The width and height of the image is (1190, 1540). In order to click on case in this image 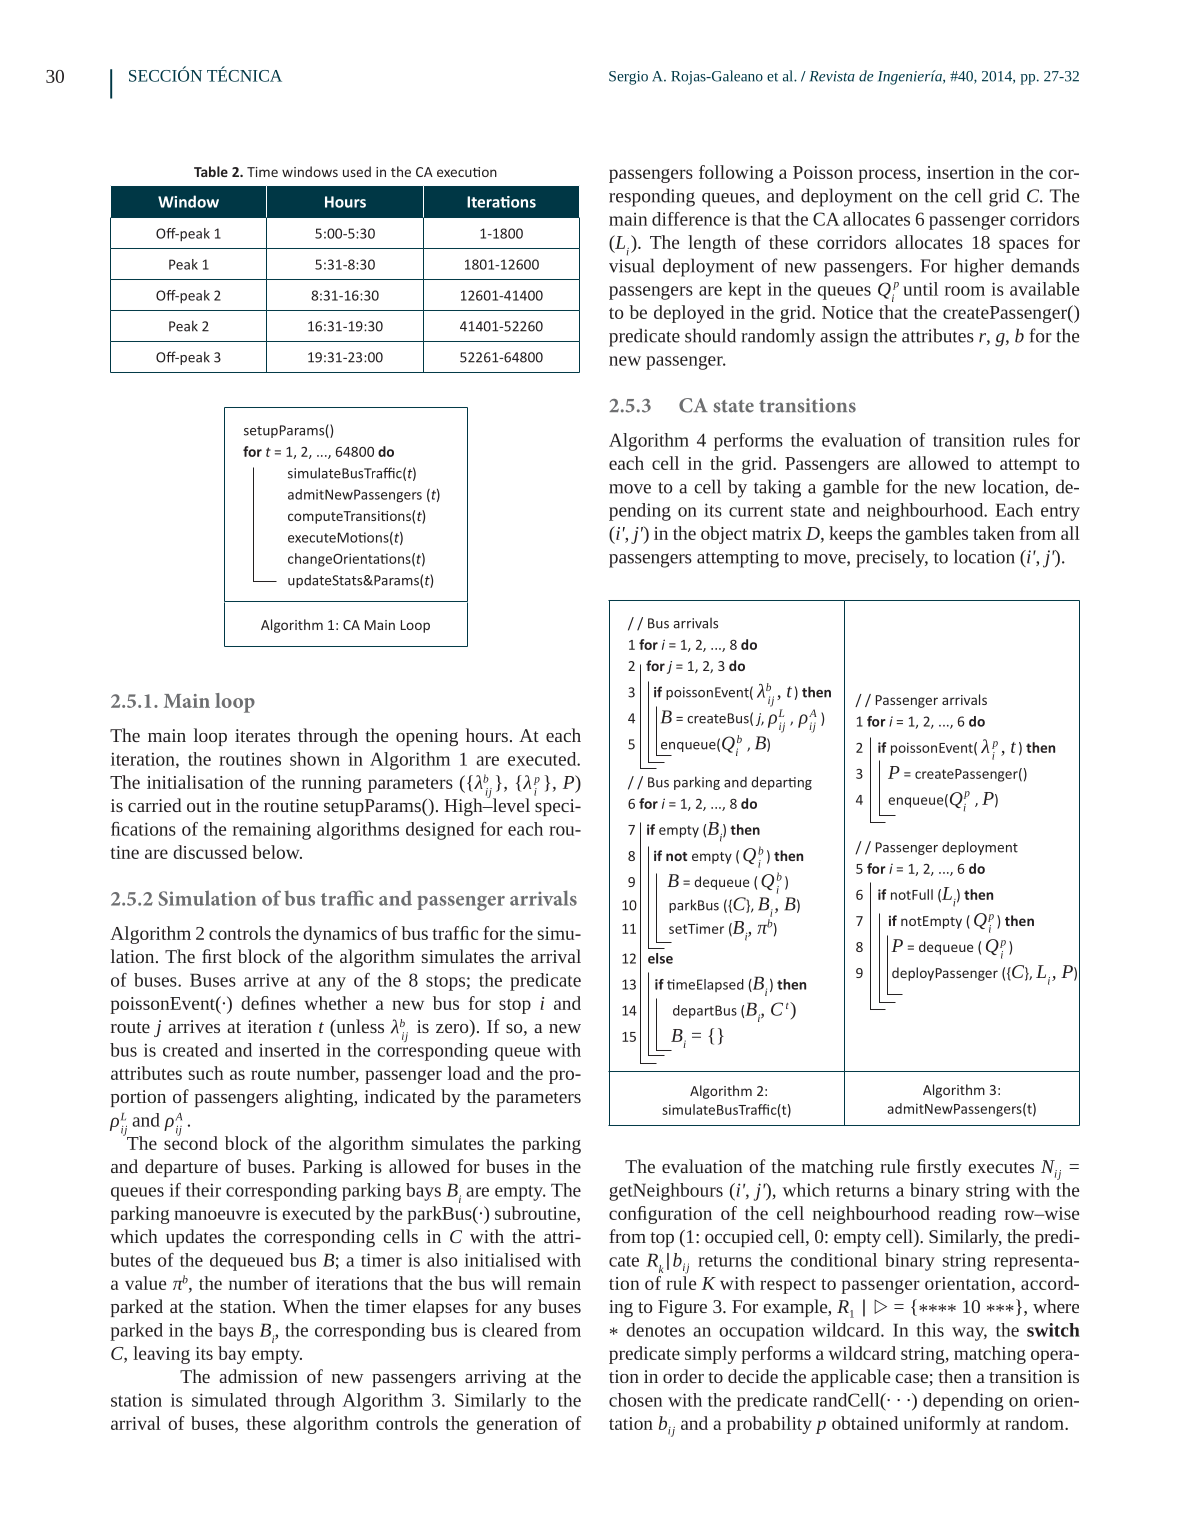, I will do `click(912, 1380)`.
